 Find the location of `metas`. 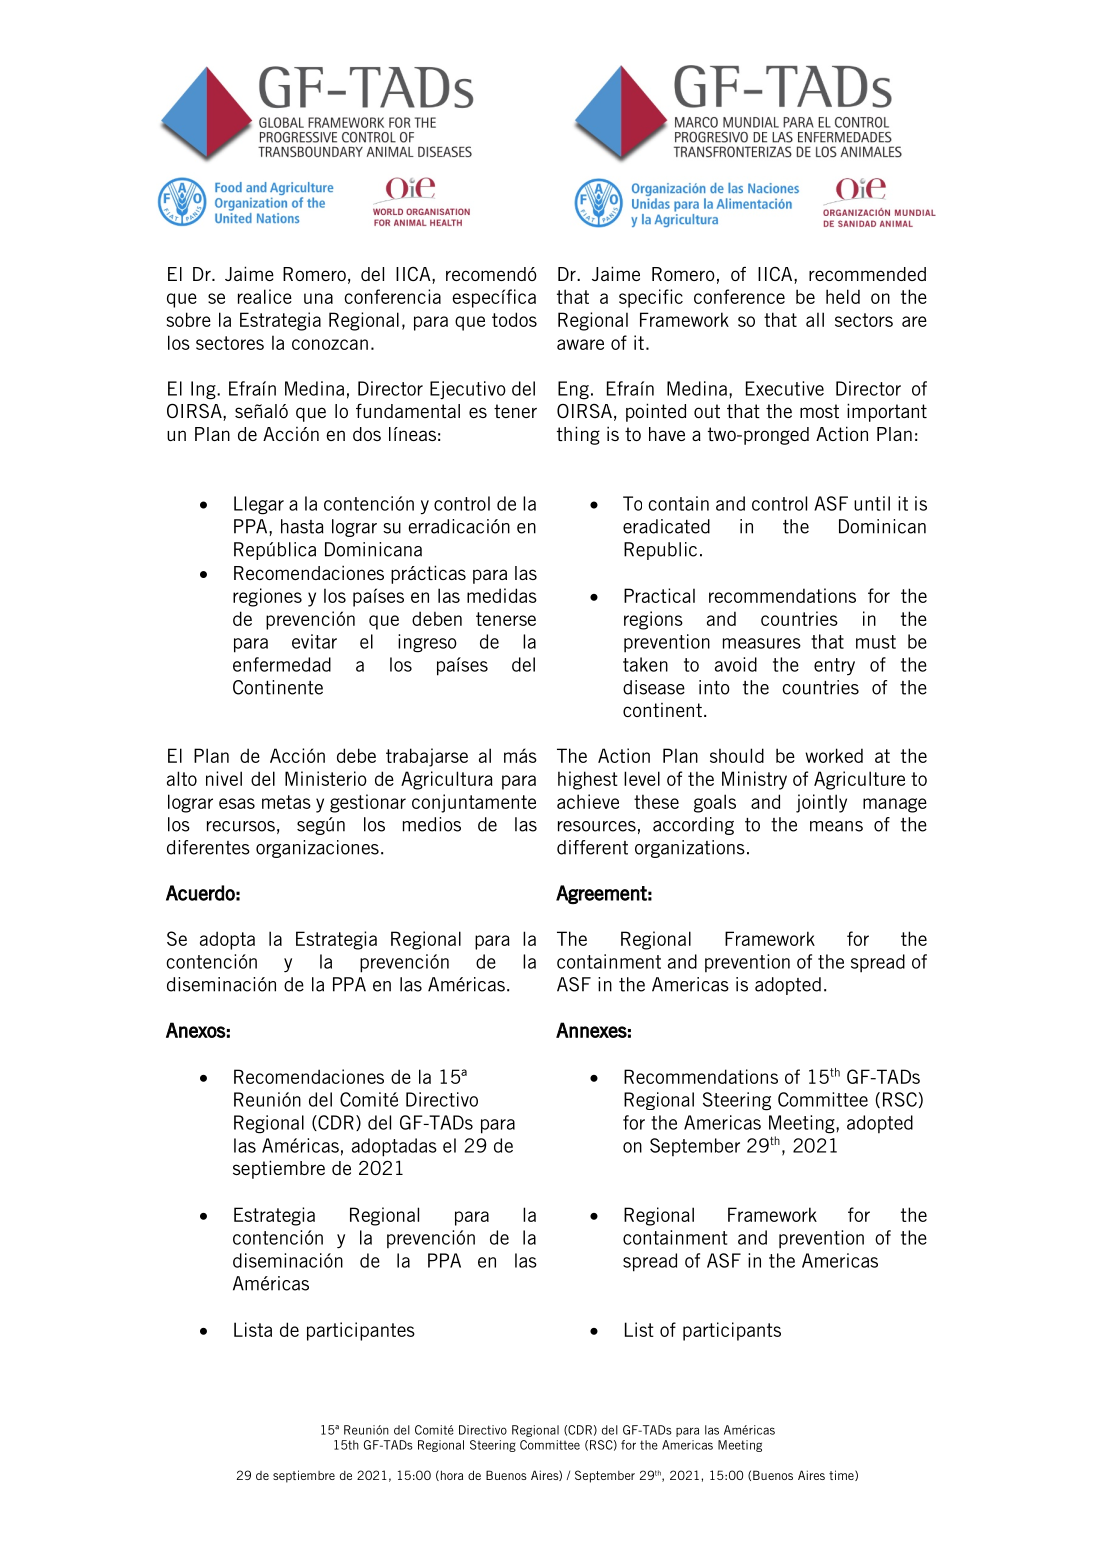

metas is located at coordinates (286, 802).
